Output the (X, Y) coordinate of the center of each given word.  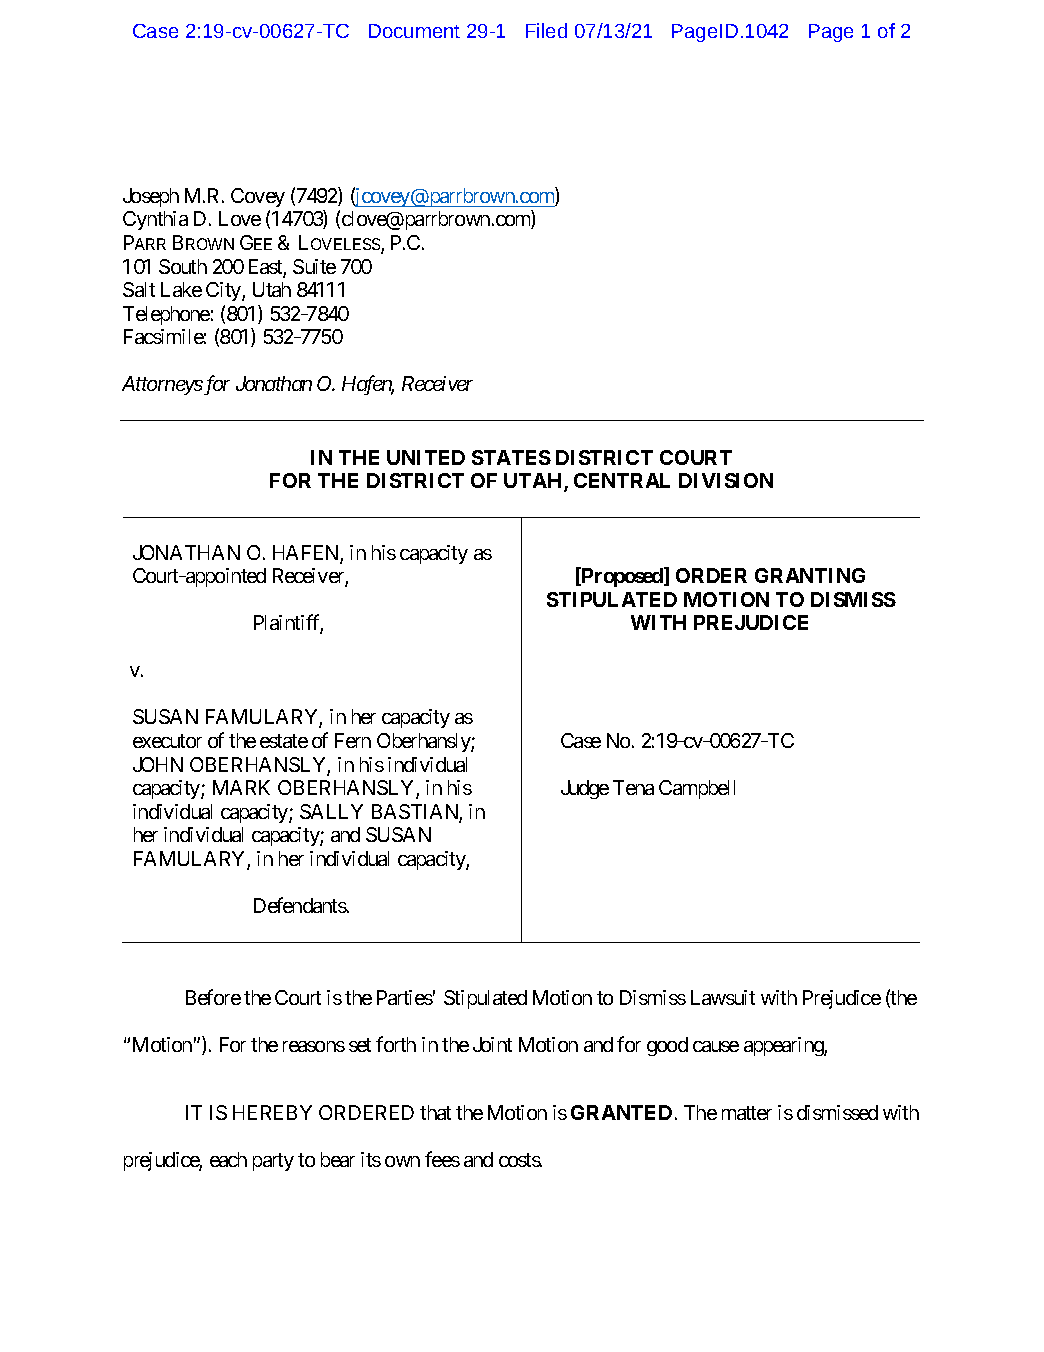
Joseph (151, 197)
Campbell (697, 789)
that (435, 1112)
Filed (546, 30)
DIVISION (726, 480)
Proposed (622, 577)
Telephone (166, 315)
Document (414, 31)
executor (167, 741)
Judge (585, 789)
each (228, 1159)
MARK (241, 787)
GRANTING (810, 575)
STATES (511, 457)
